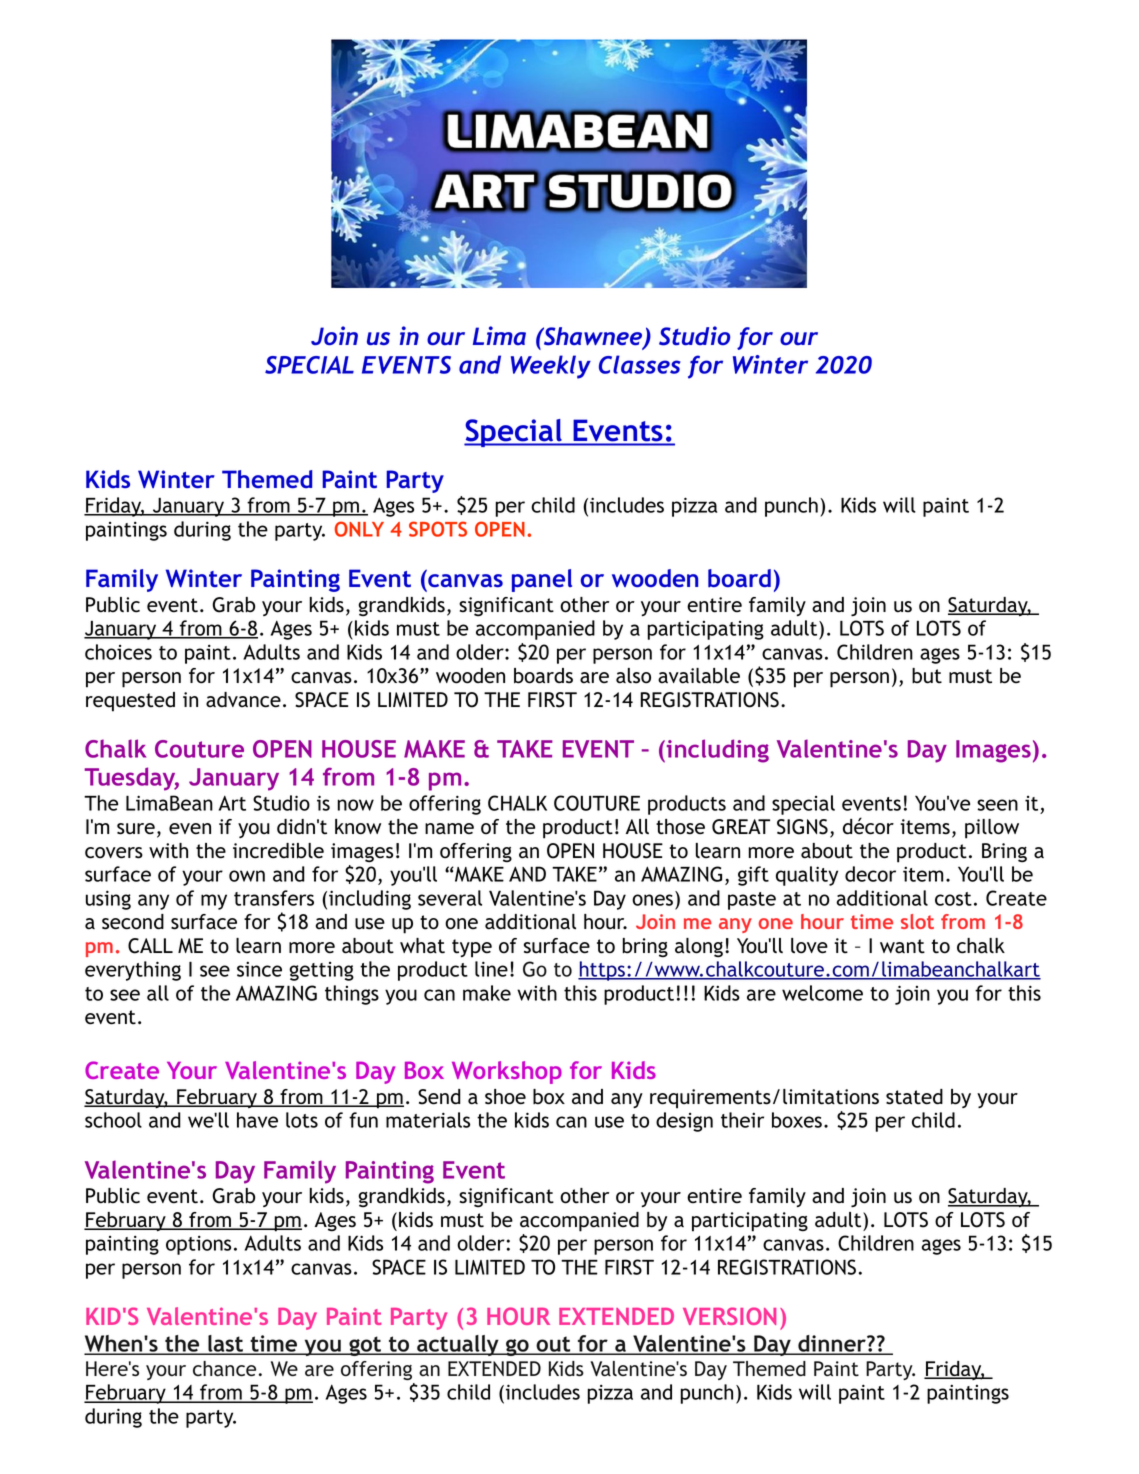 The image size is (1139, 1474). I want to click on last, so click(225, 1345).
